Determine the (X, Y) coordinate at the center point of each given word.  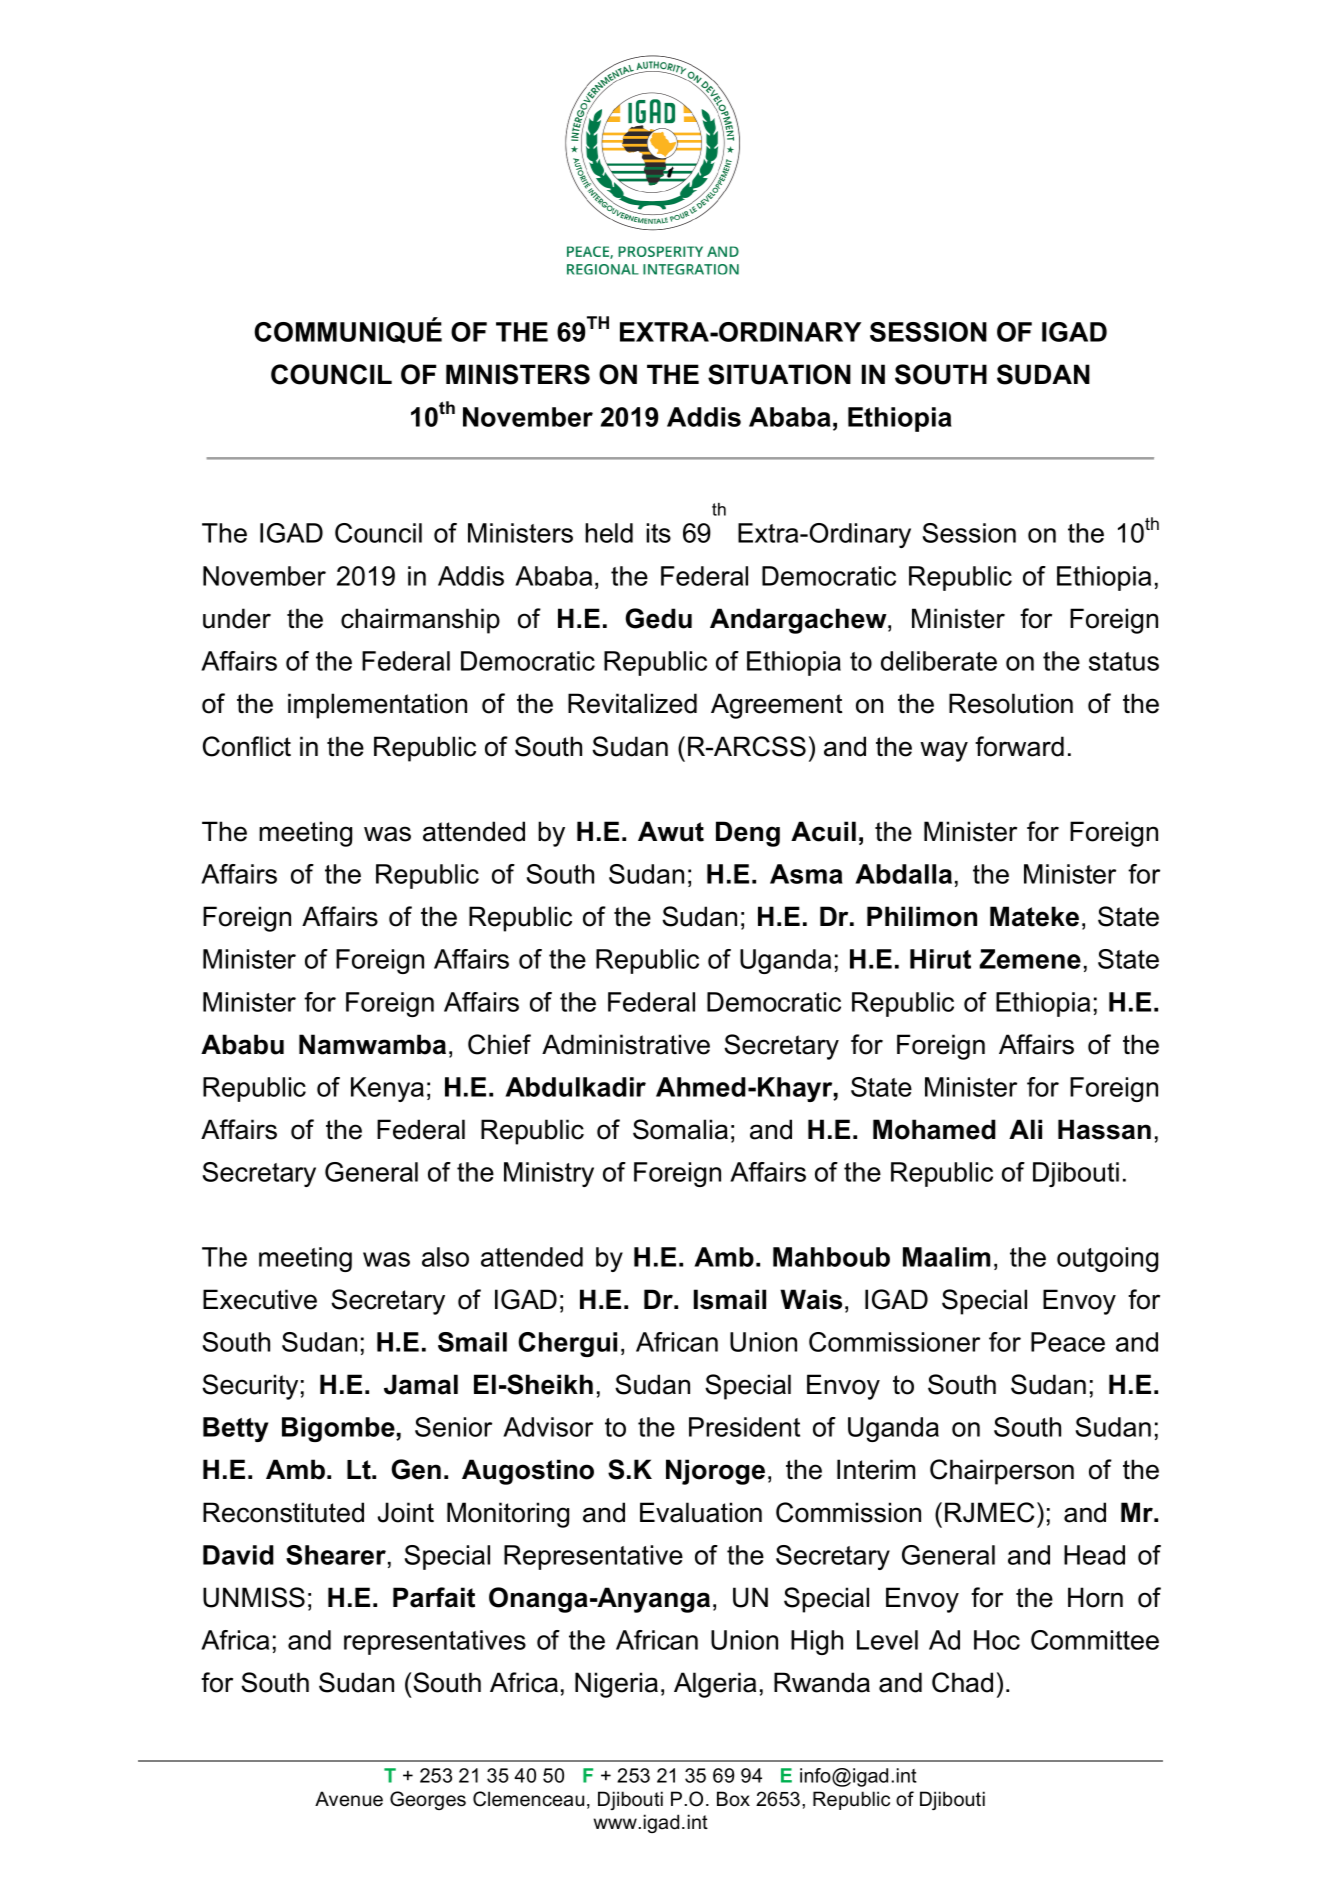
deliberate (939, 661)
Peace (1068, 1342)
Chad (962, 1682)
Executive (260, 1299)
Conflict (247, 746)
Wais (811, 1299)
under (237, 618)
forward (1019, 746)
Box (733, 1799)
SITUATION (779, 374)
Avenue (349, 1799)
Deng (748, 834)
